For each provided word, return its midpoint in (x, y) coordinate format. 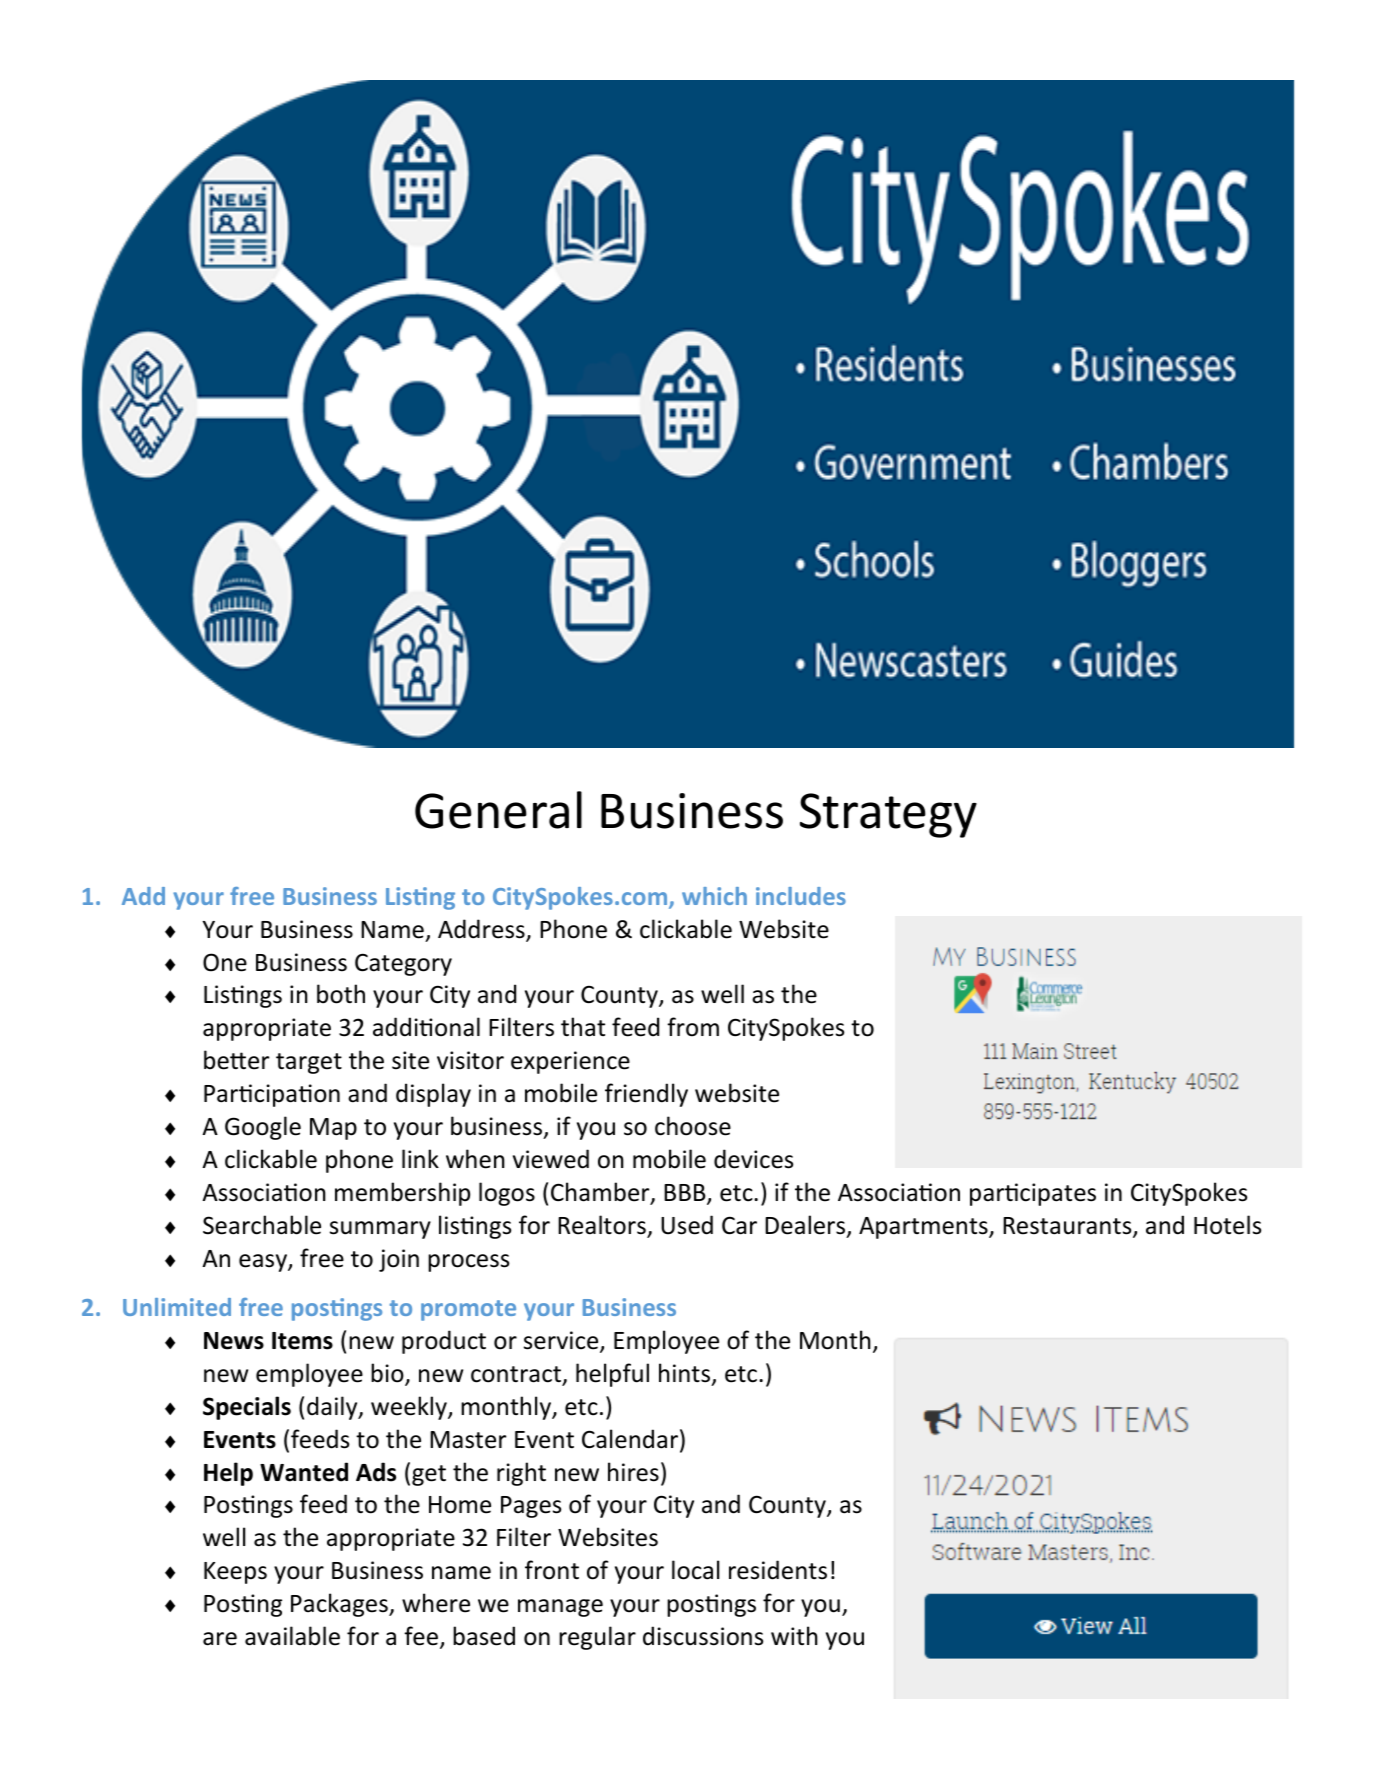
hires (633, 1472)
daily (333, 1408)
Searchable (262, 1225)
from (693, 1027)
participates (1033, 1194)
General (498, 810)
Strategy (888, 815)
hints (686, 1374)
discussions (703, 1636)
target (309, 1063)
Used (687, 1225)
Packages (340, 1605)
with (794, 1635)
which (714, 896)
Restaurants (1068, 1227)
